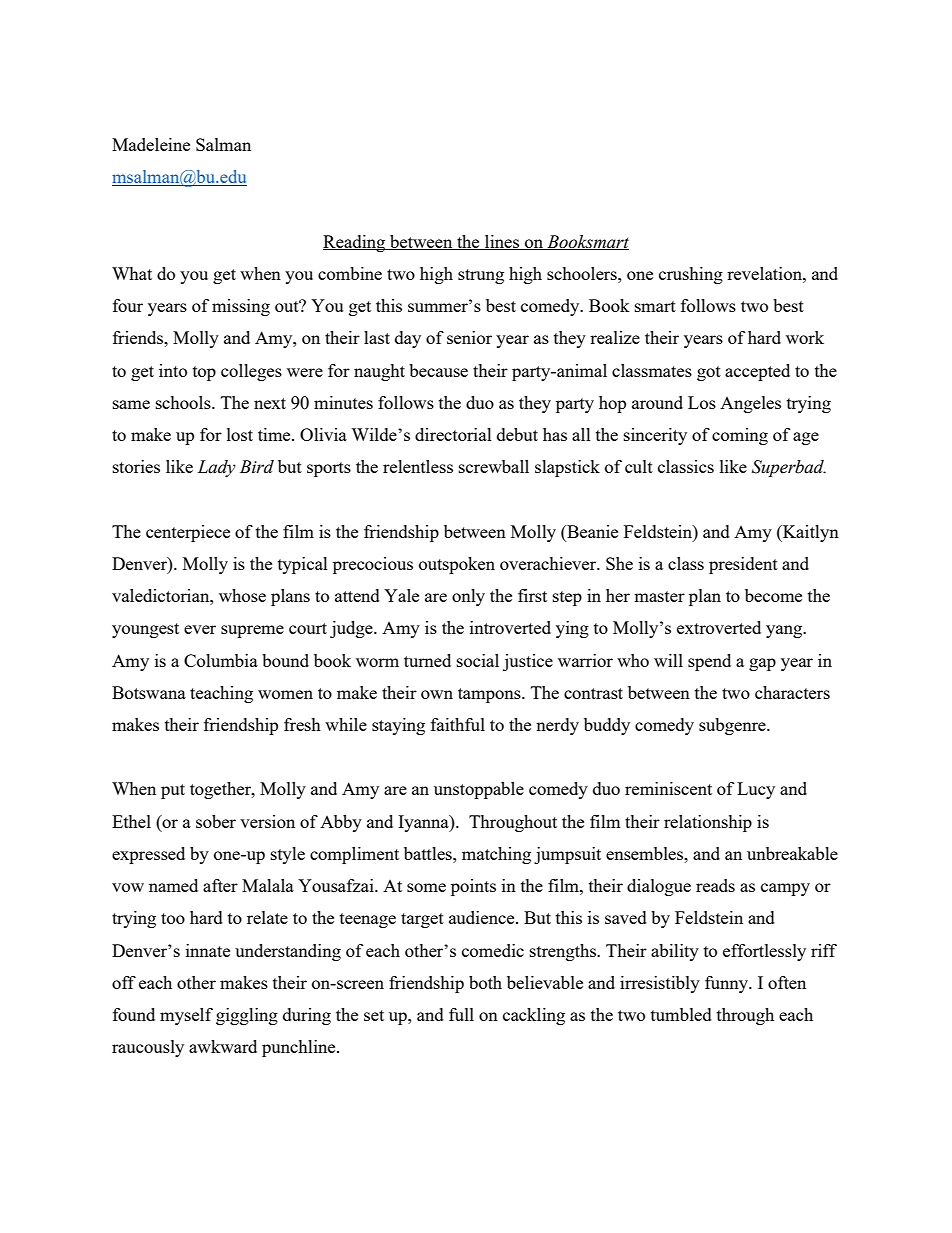 The width and height of the screenshot is (952, 1233). What do you see at coordinates (242, 595) in the screenshot?
I see `whose` at bounding box center [242, 595].
